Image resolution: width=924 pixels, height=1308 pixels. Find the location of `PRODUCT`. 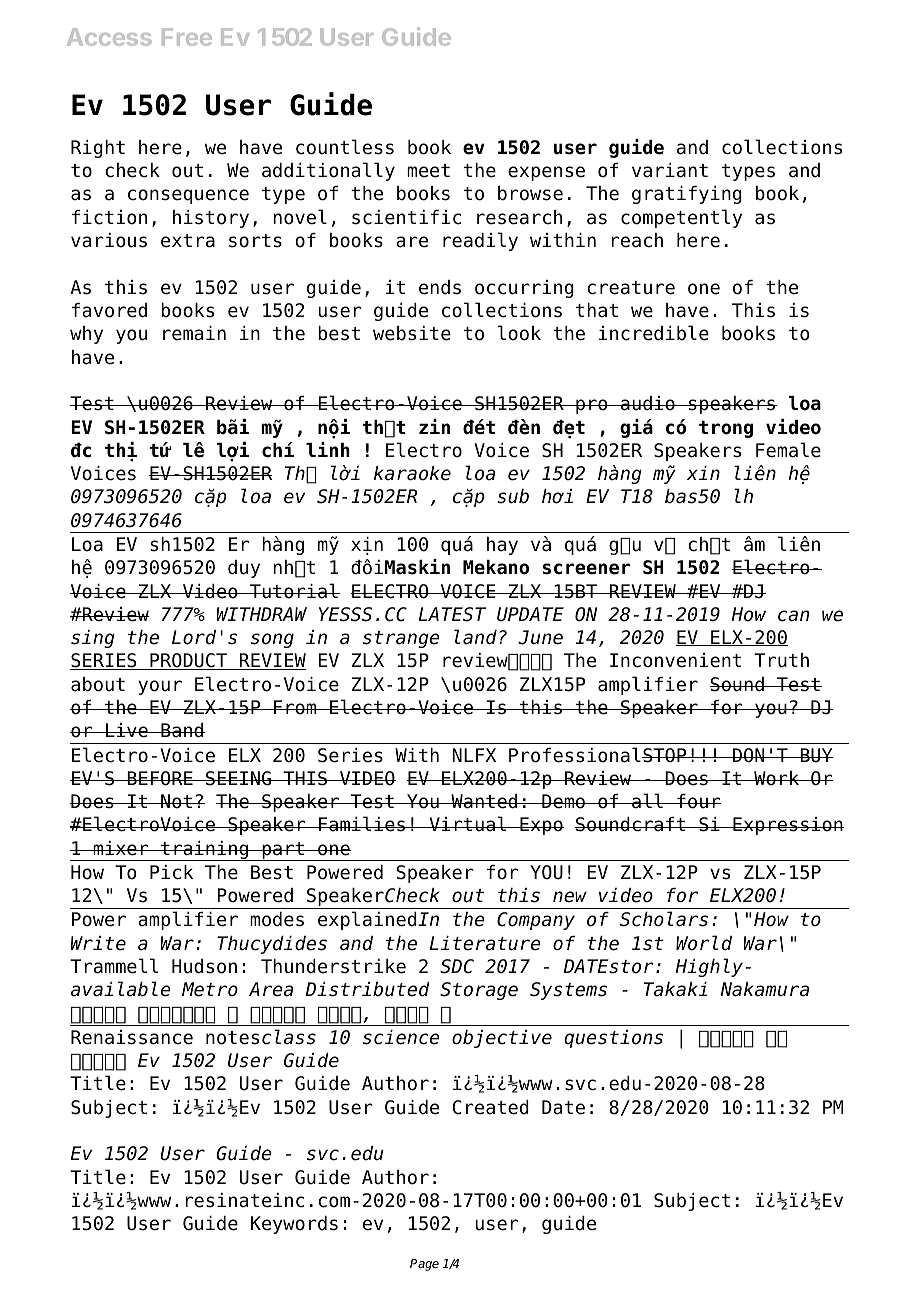

PRODUCT is located at coordinates (188, 661).
